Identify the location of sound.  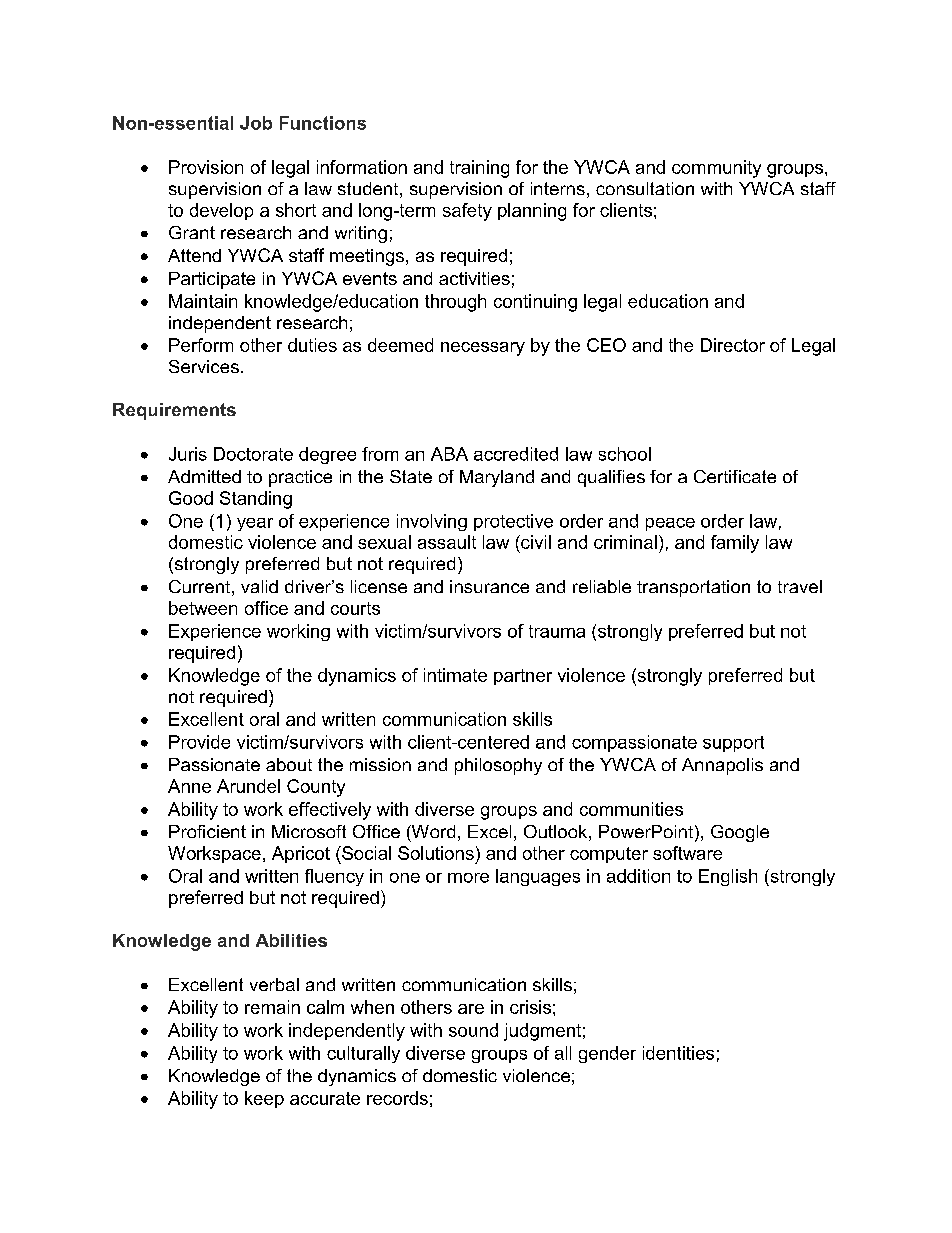
(473, 1030).
